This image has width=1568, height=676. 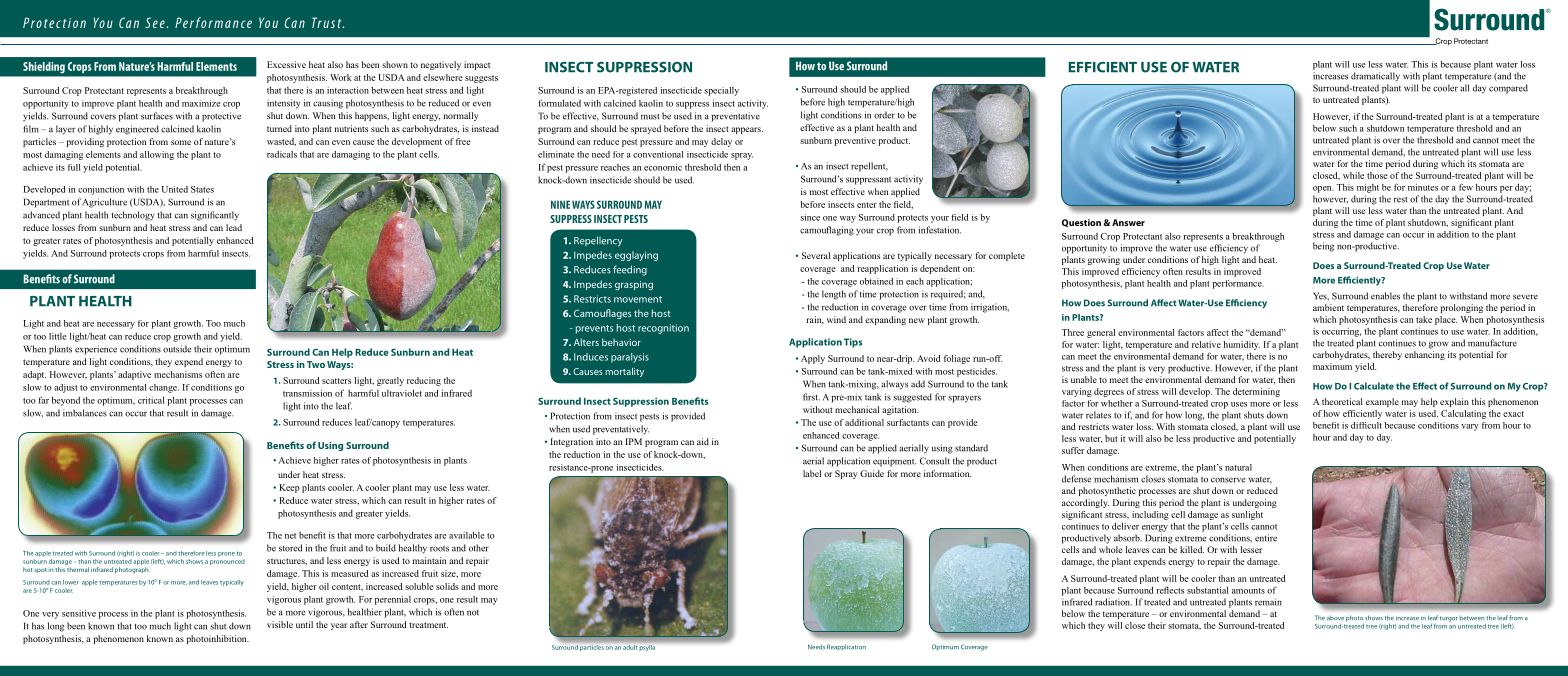 I want to click on visible, so click(x=280, y=624).
